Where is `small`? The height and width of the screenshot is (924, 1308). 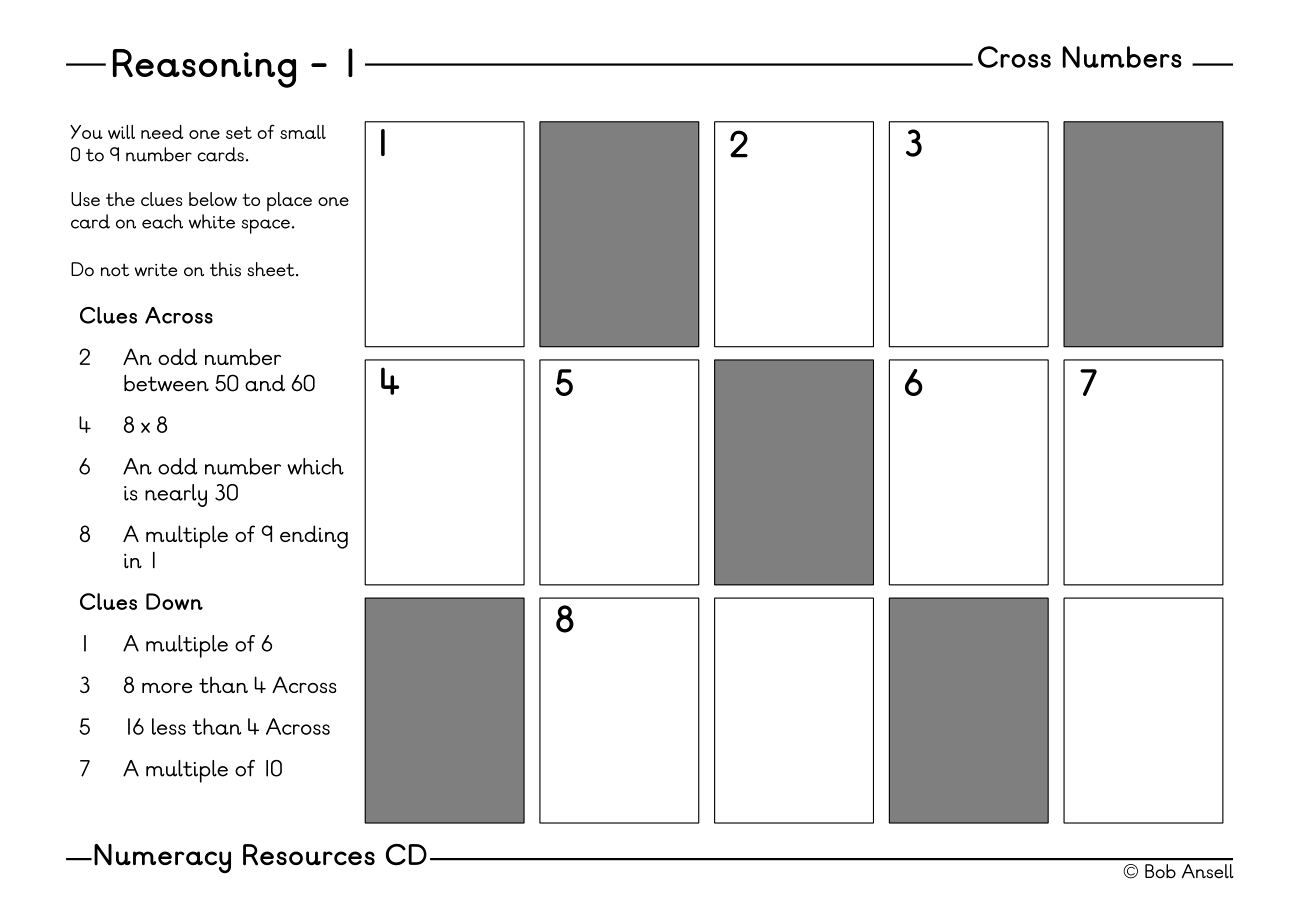
small is located at coordinates (303, 132).
